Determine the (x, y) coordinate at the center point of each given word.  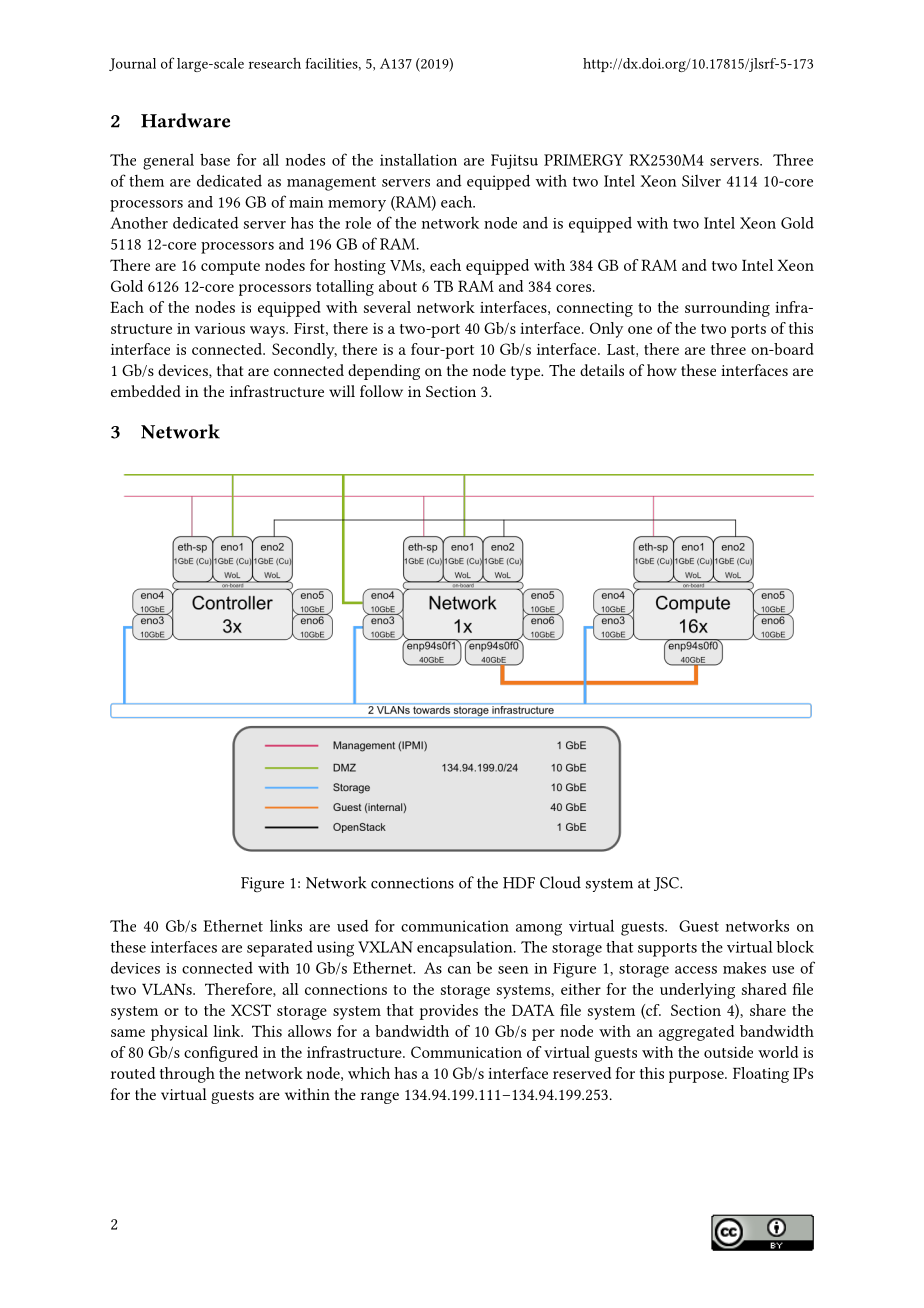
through (187, 1075)
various (220, 328)
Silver (701, 181)
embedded (146, 391)
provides (448, 1012)
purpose (697, 1077)
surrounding (727, 309)
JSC (667, 884)
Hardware (185, 120)
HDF (519, 883)
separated (280, 949)
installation (418, 159)
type (527, 373)
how (662, 370)
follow (381, 391)
